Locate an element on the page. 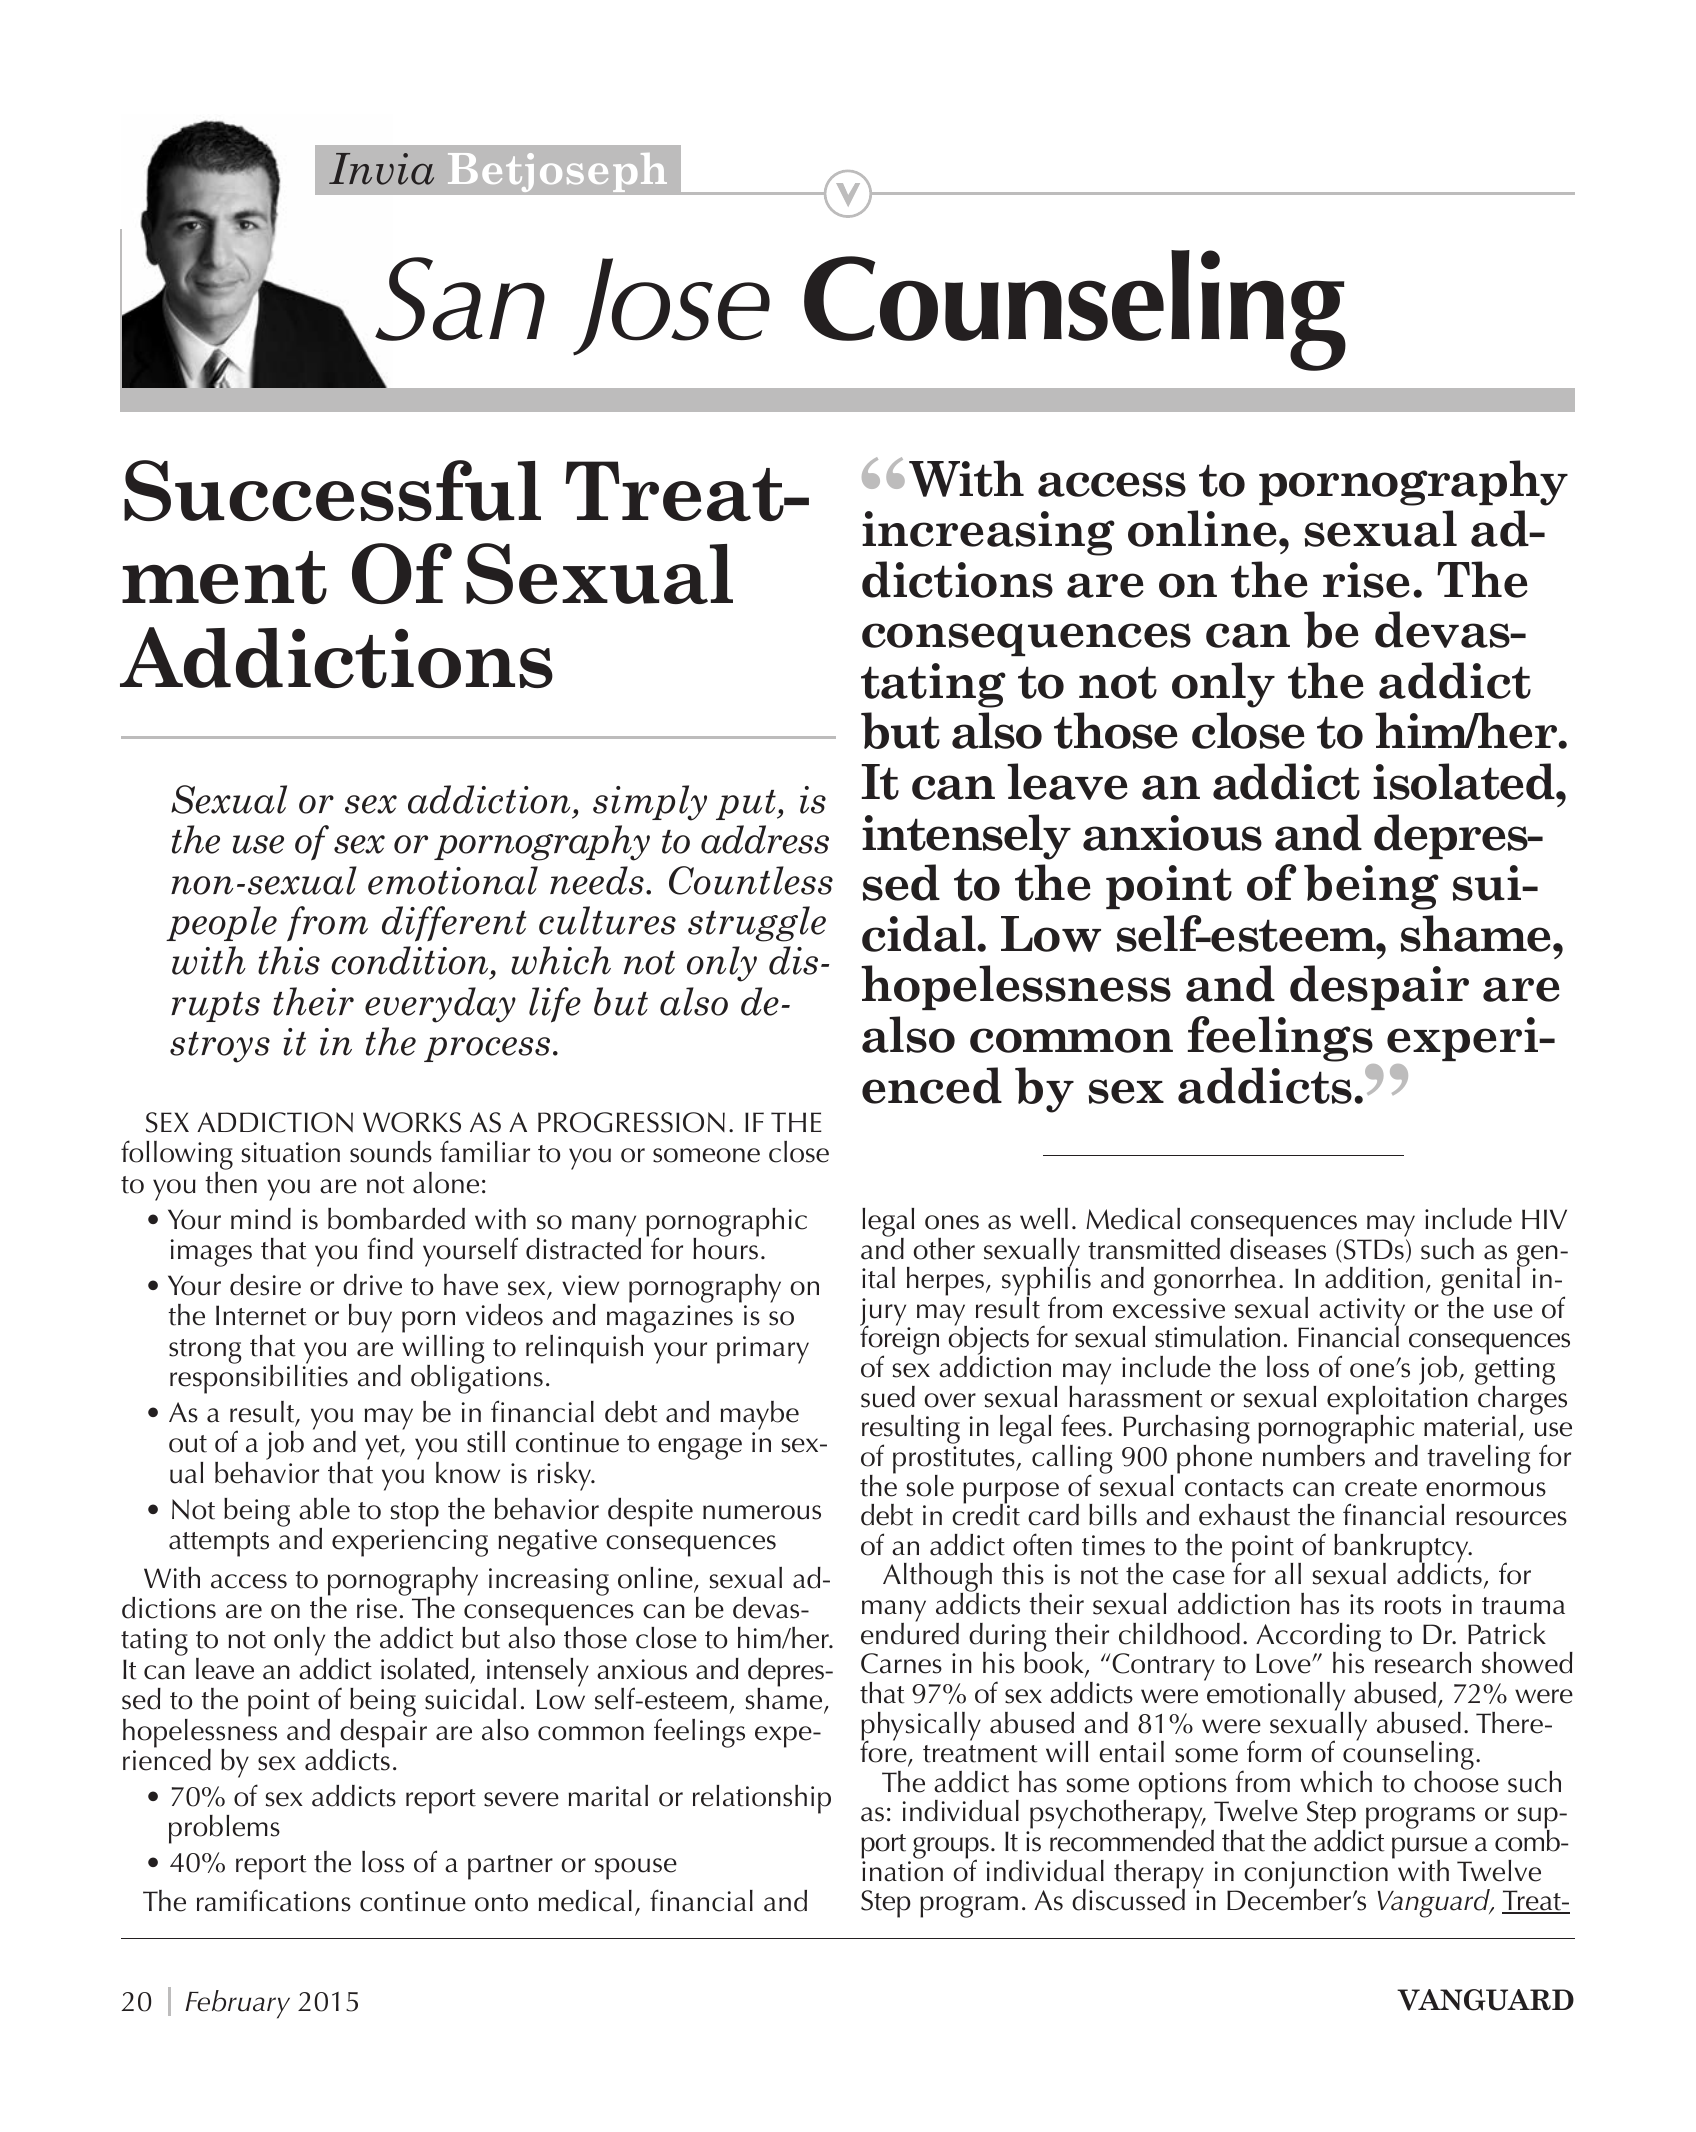  Successful is located at coordinates (332, 490).
